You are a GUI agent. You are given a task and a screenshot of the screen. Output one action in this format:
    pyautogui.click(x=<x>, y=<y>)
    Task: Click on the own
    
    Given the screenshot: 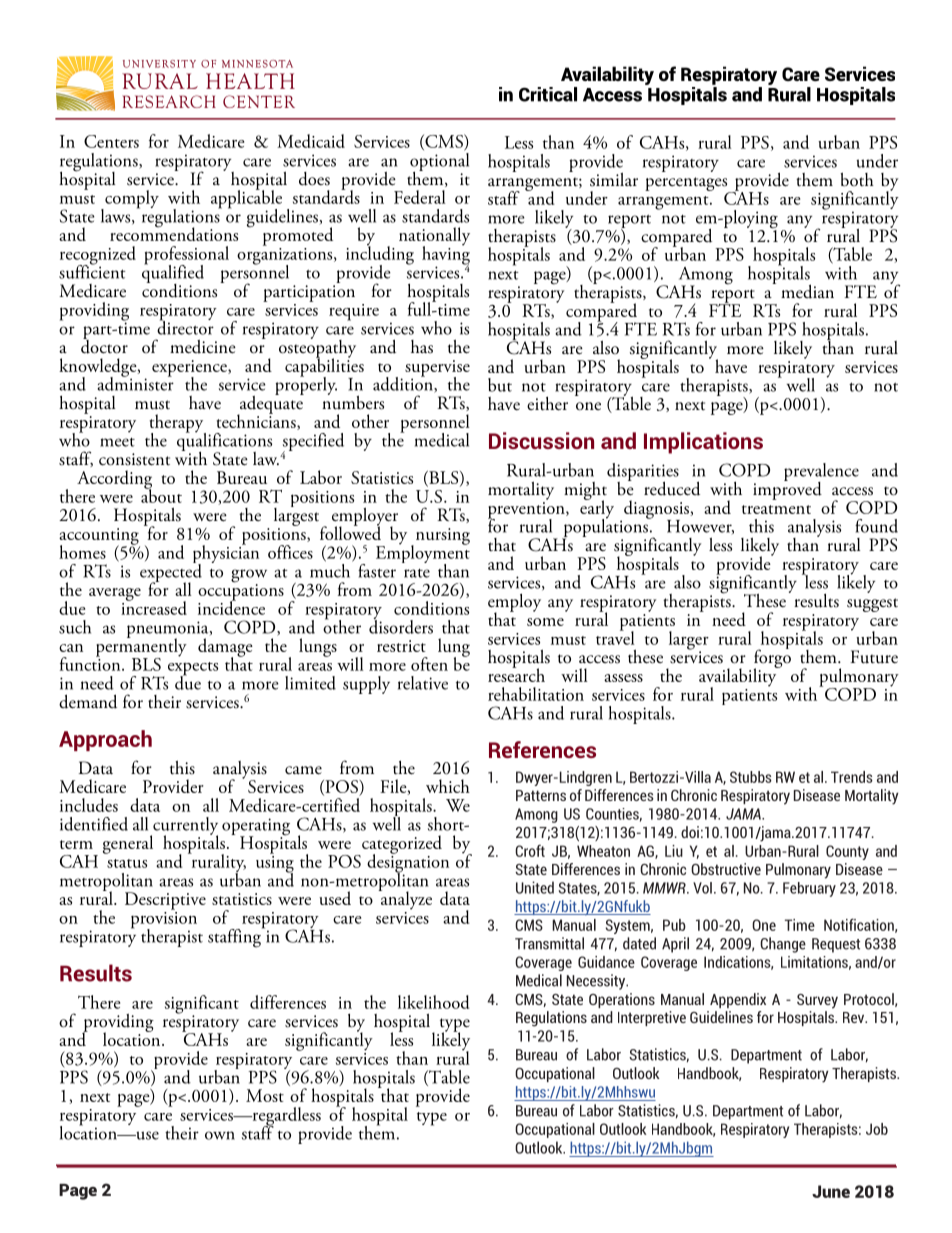 What is the action you would take?
    pyautogui.click(x=220, y=1135)
